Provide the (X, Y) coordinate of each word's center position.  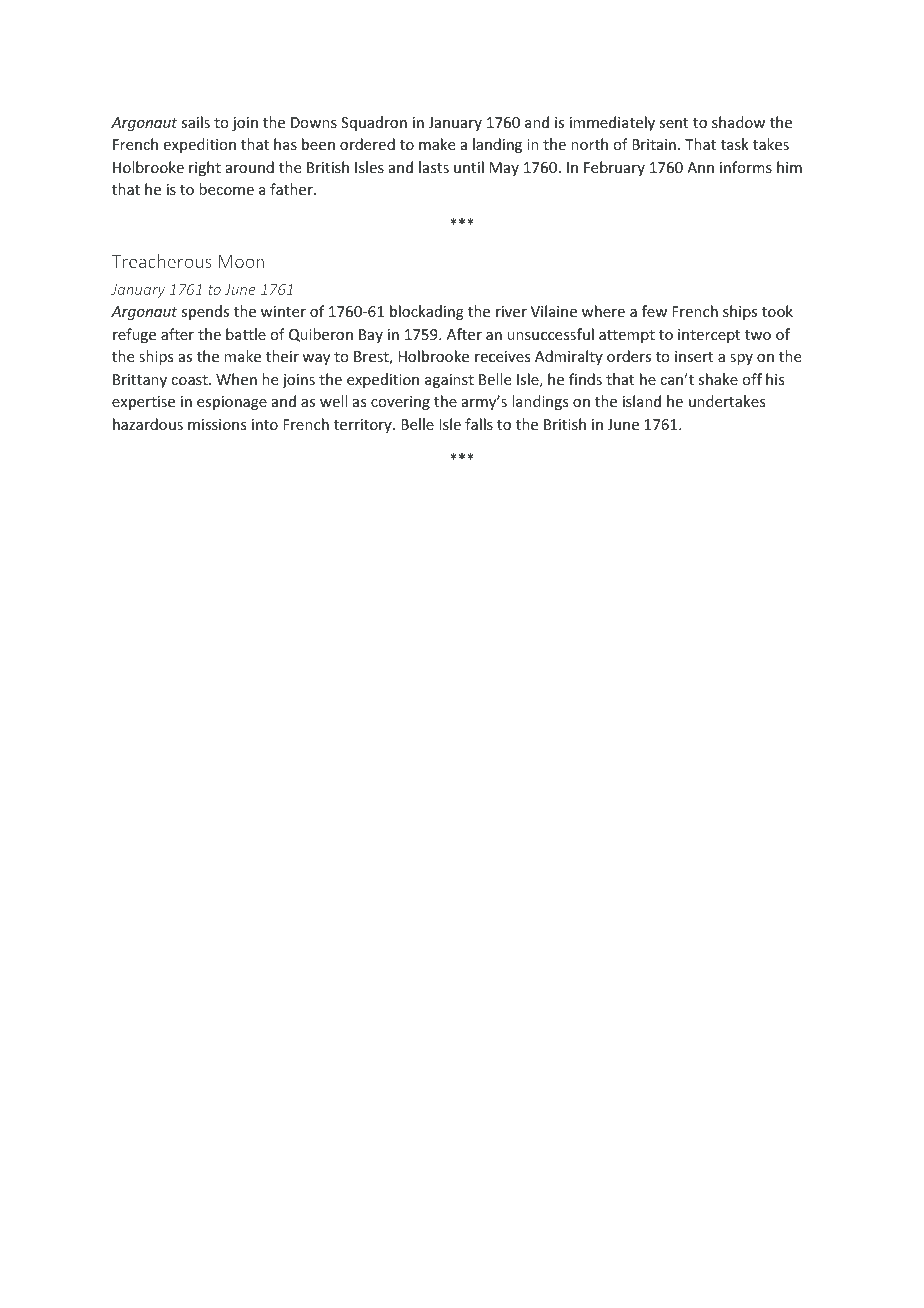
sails (195, 122)
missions (217, 424)
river (511, 311)
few (654, 311)
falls (479, 424)
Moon (241, 261)
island (642, 401)
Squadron (374, 123)
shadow (738, 122)
